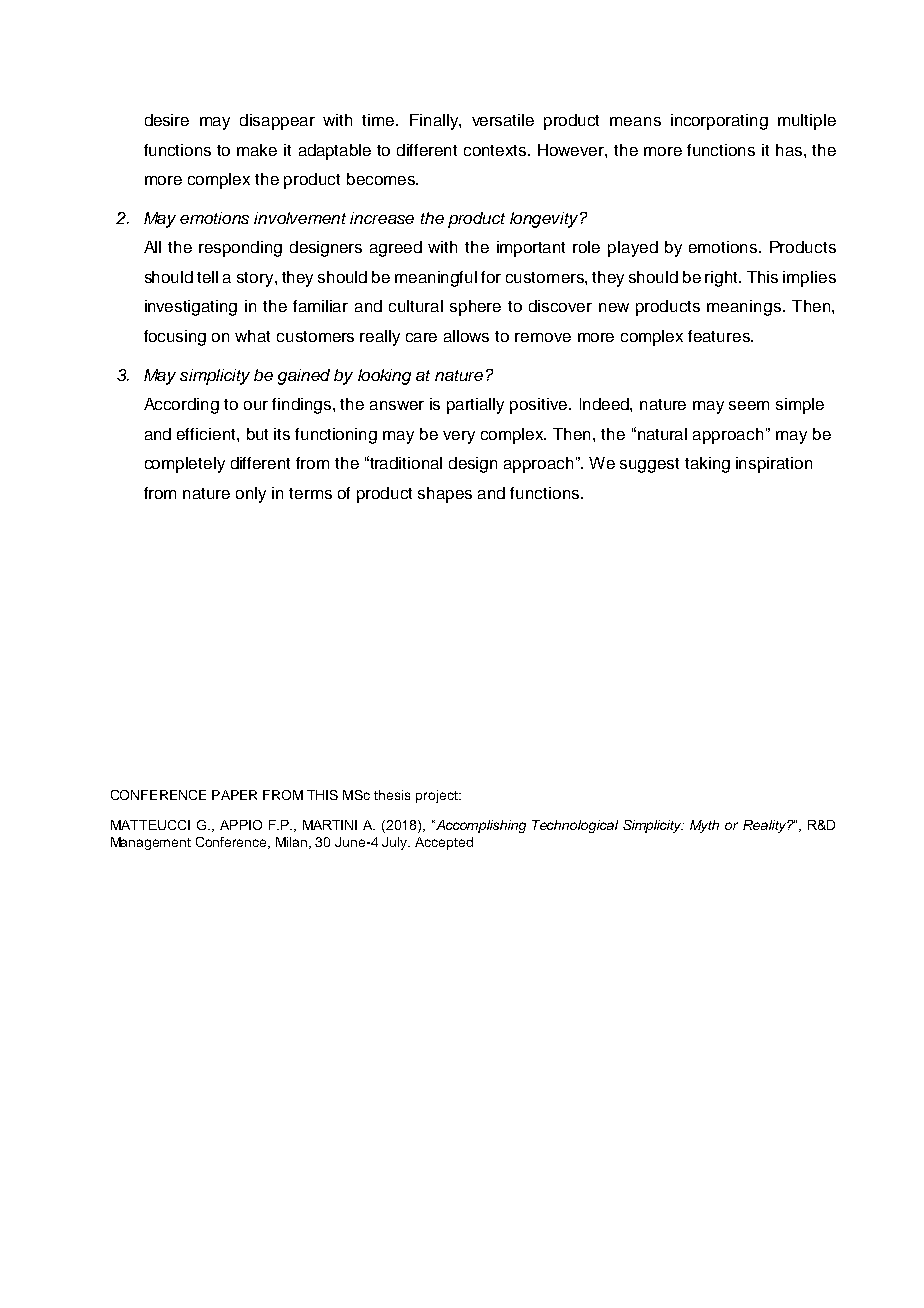 This screenshot has height=1308, width=924. Describe the element at coordinates (444, 843) in the screenshot. I see `Accepted` at that location.
